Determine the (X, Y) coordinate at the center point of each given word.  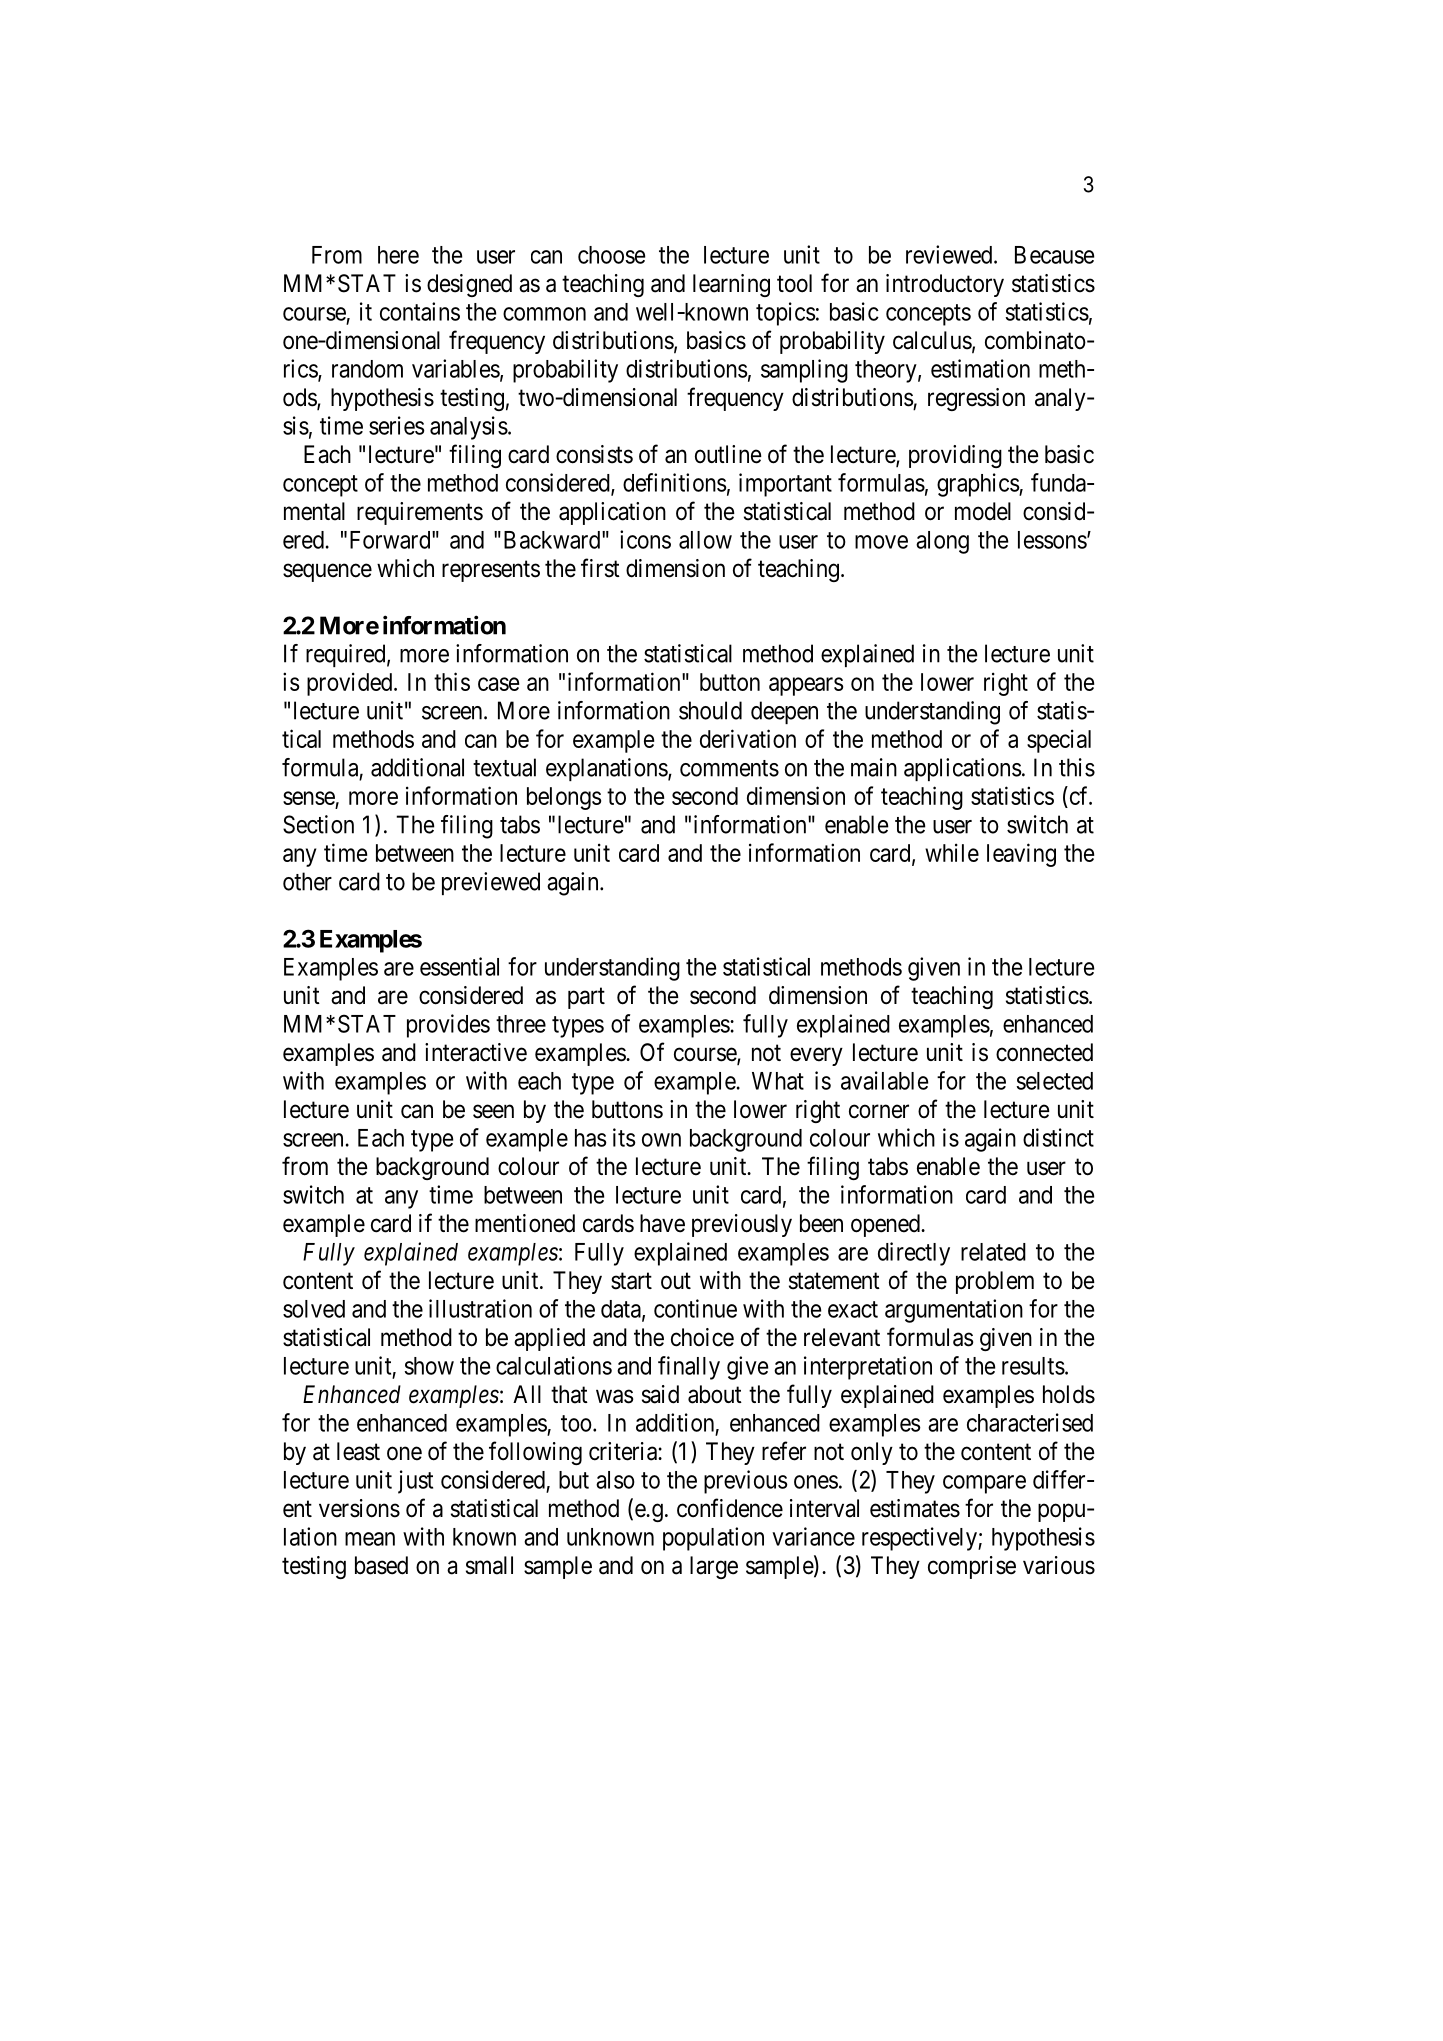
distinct (1058, 1137)
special (1059, 741)
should (710, 710)
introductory (945, 285)
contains (420, 311)
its (624, 1137)
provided (351, 684)
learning (731, 285)
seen (493, 1111)
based (381, 1565)
